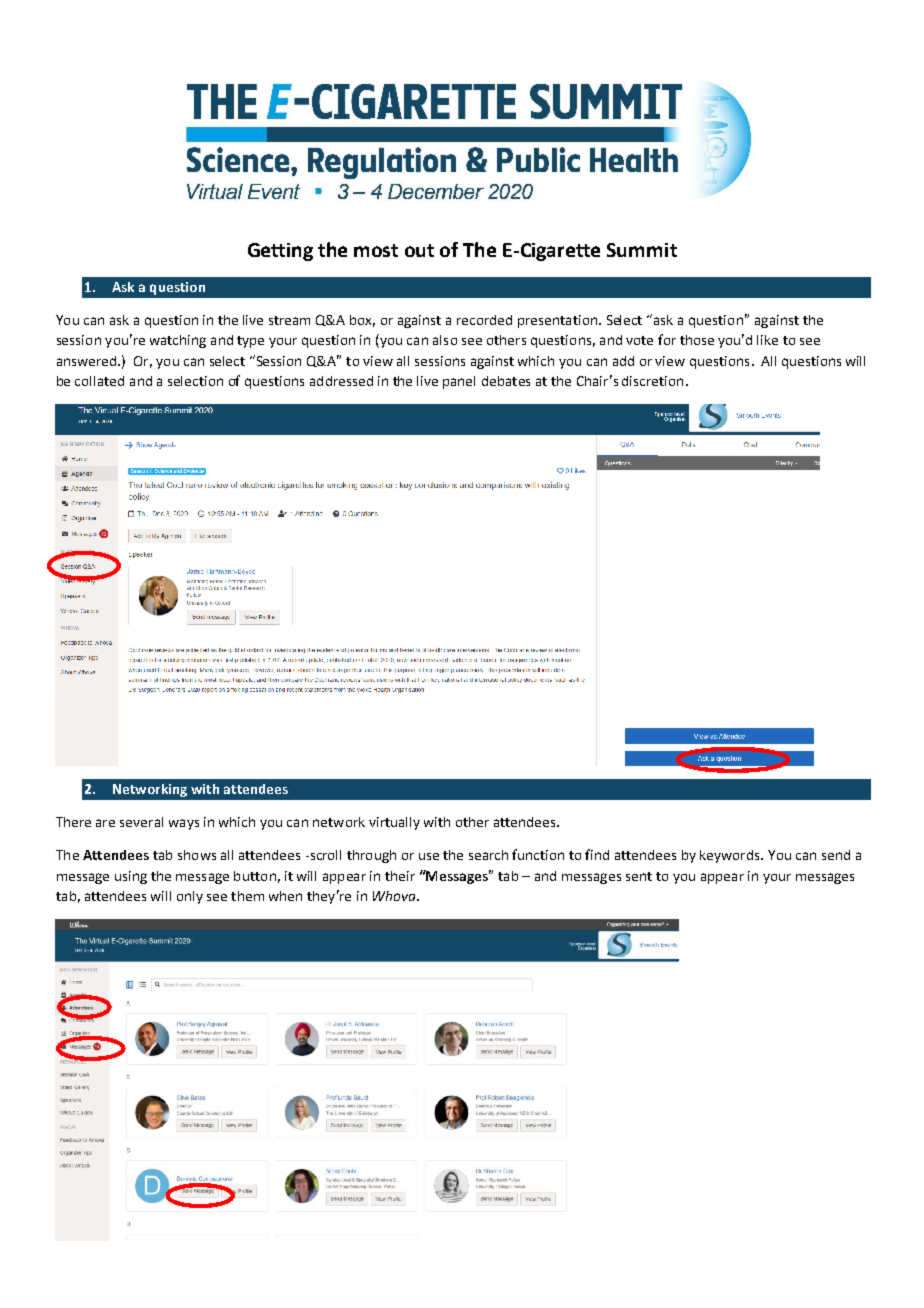 This screenshot has width=924, height=1308. What do you see at coordinates (394, 823) in the screenshot?
I see `virtually` at bounding box center [394, 823].
